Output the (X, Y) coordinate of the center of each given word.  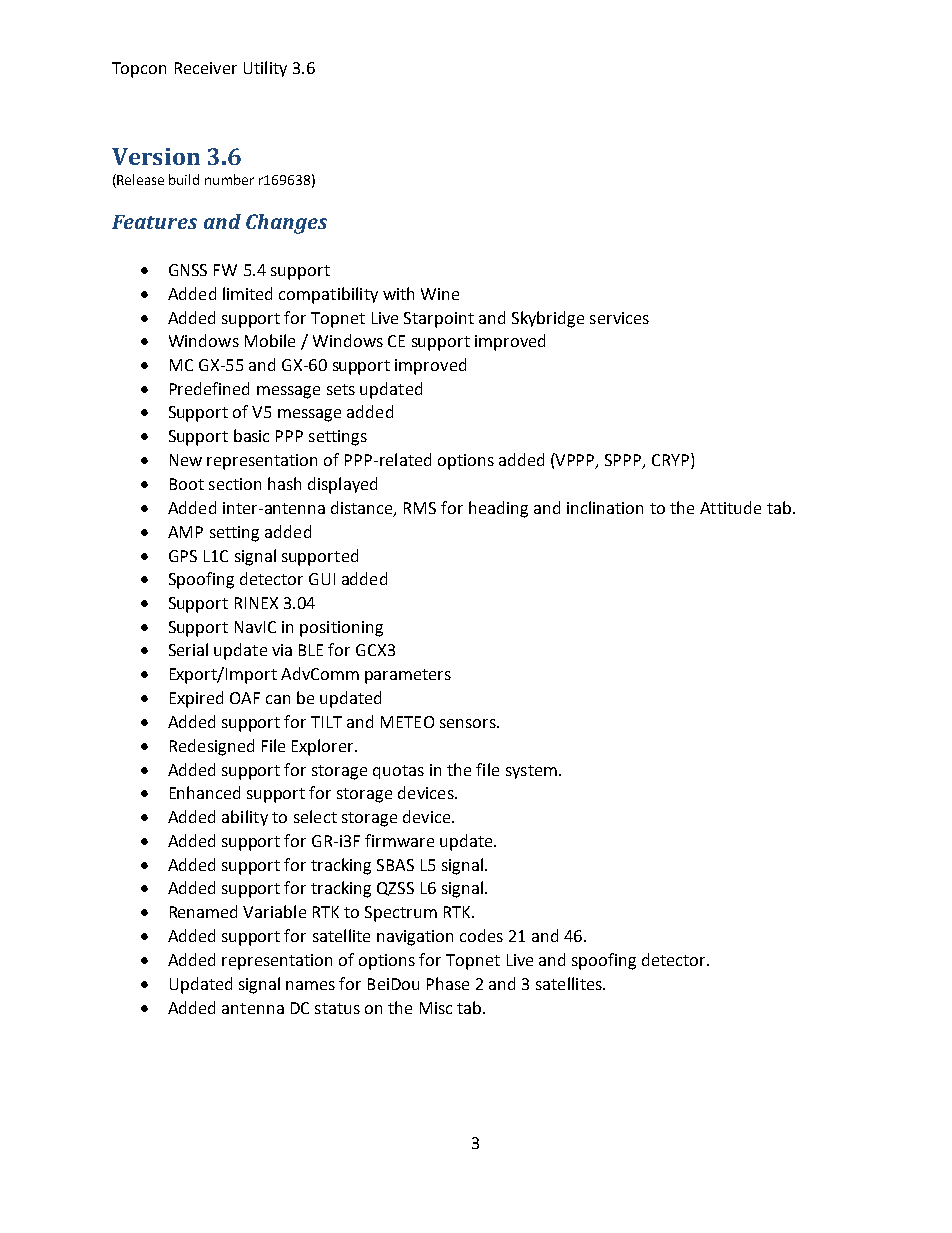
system (531, 772)
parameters (408, 676)
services (619, 318)
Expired (196, 699)
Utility (265, 69)
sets (341, 389)
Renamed (203, 911)
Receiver (206, 68)
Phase (448, 983)
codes (481, 935)
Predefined (209, 388)
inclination (605, 507)
